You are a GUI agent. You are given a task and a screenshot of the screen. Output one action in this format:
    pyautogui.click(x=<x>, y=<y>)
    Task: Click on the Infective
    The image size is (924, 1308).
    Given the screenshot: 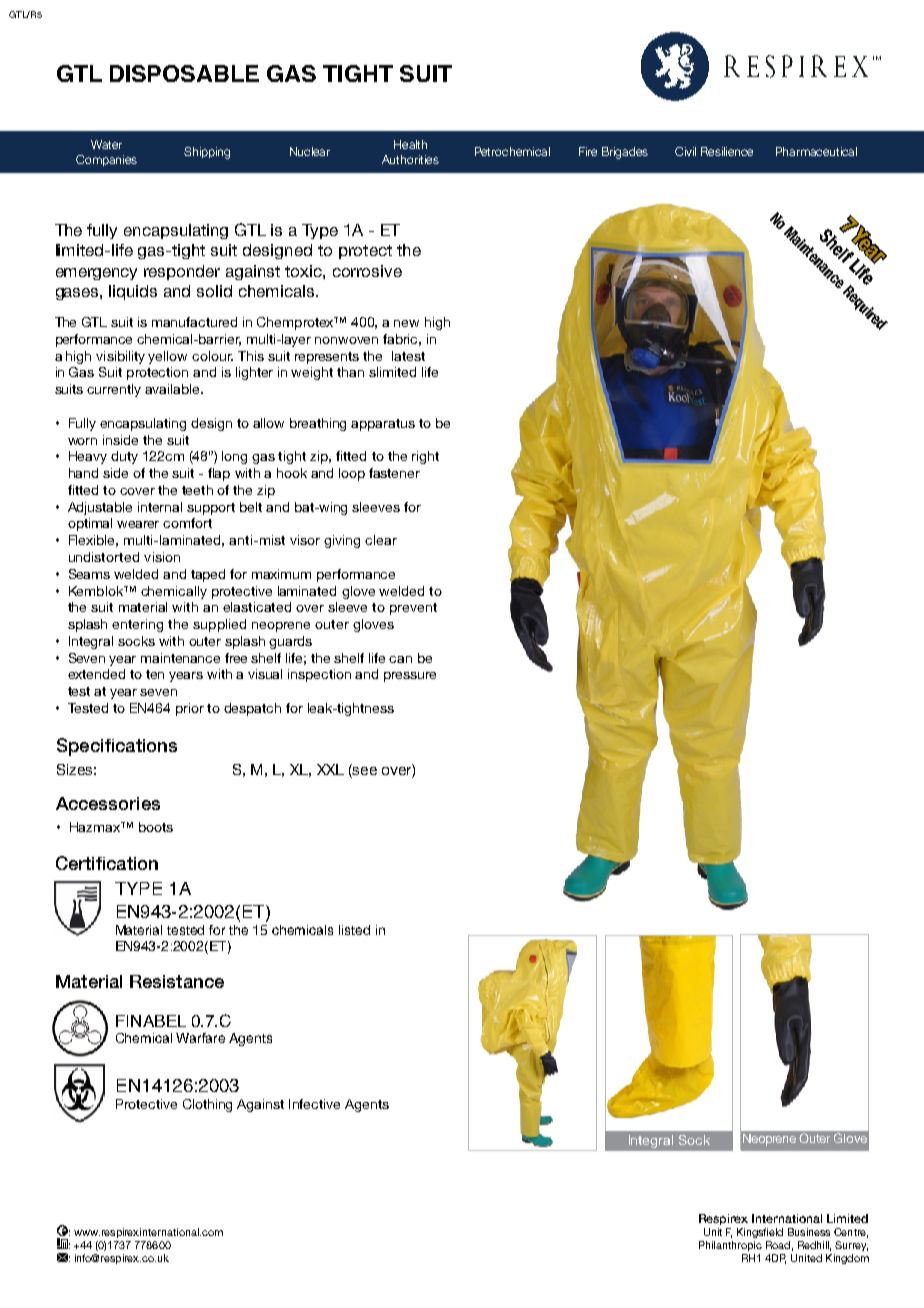 What is the action you would take?
    pyautogui.click(x=314, y=1104)
